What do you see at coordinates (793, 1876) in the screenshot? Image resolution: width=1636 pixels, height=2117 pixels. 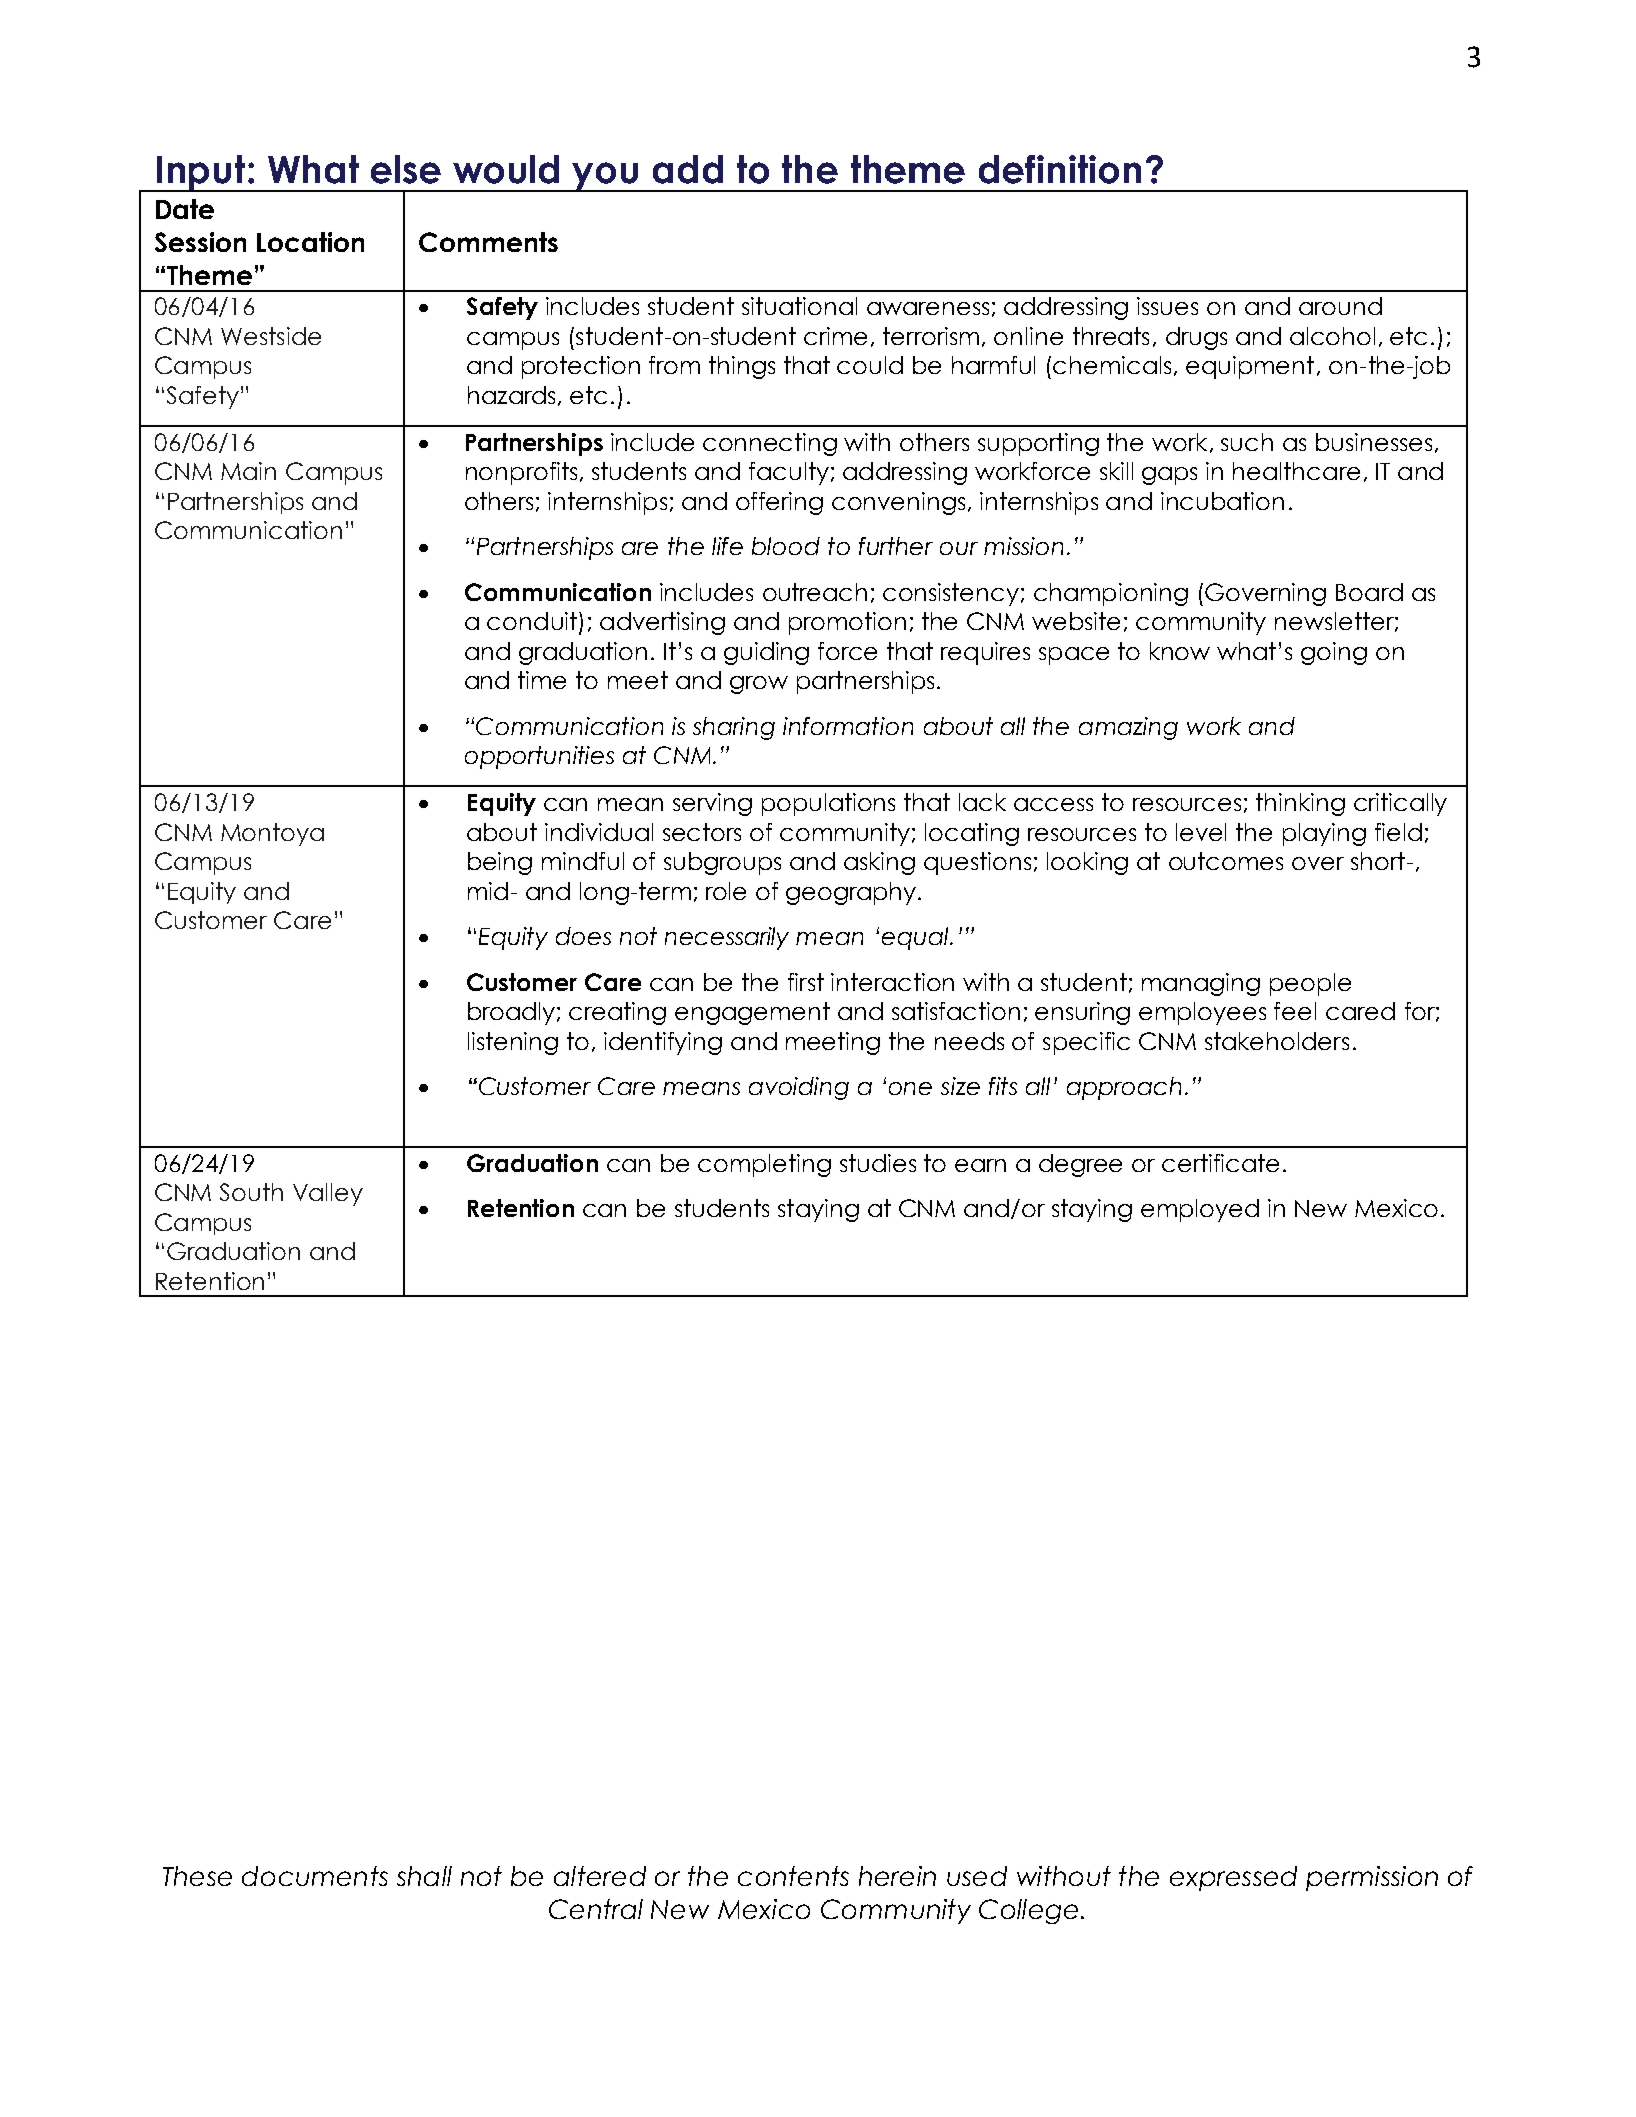 I see `contents` at bounding box center [793, 1876].
